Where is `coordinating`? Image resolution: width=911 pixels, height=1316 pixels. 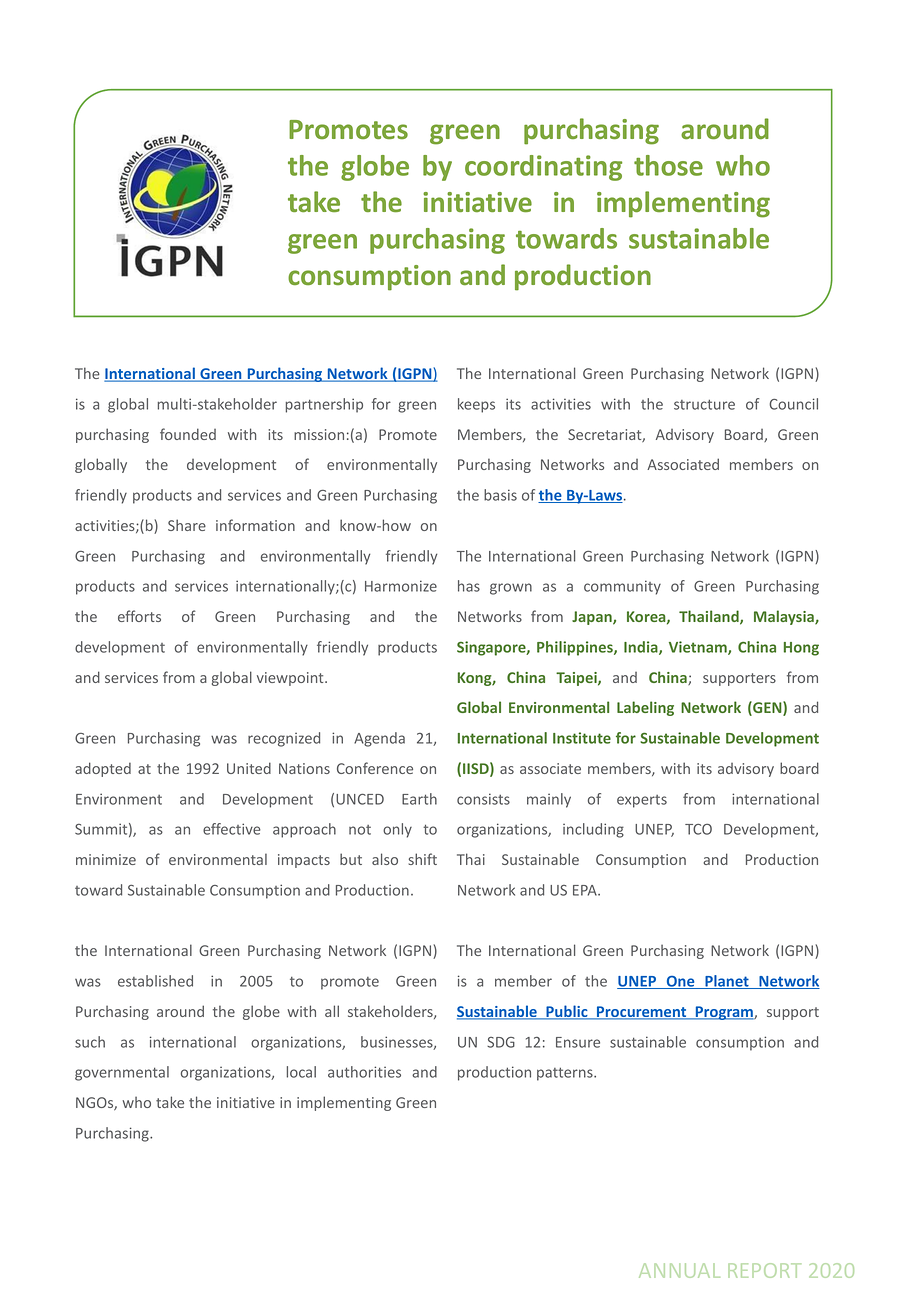
coordinating is located at coordinates (543, 168).
